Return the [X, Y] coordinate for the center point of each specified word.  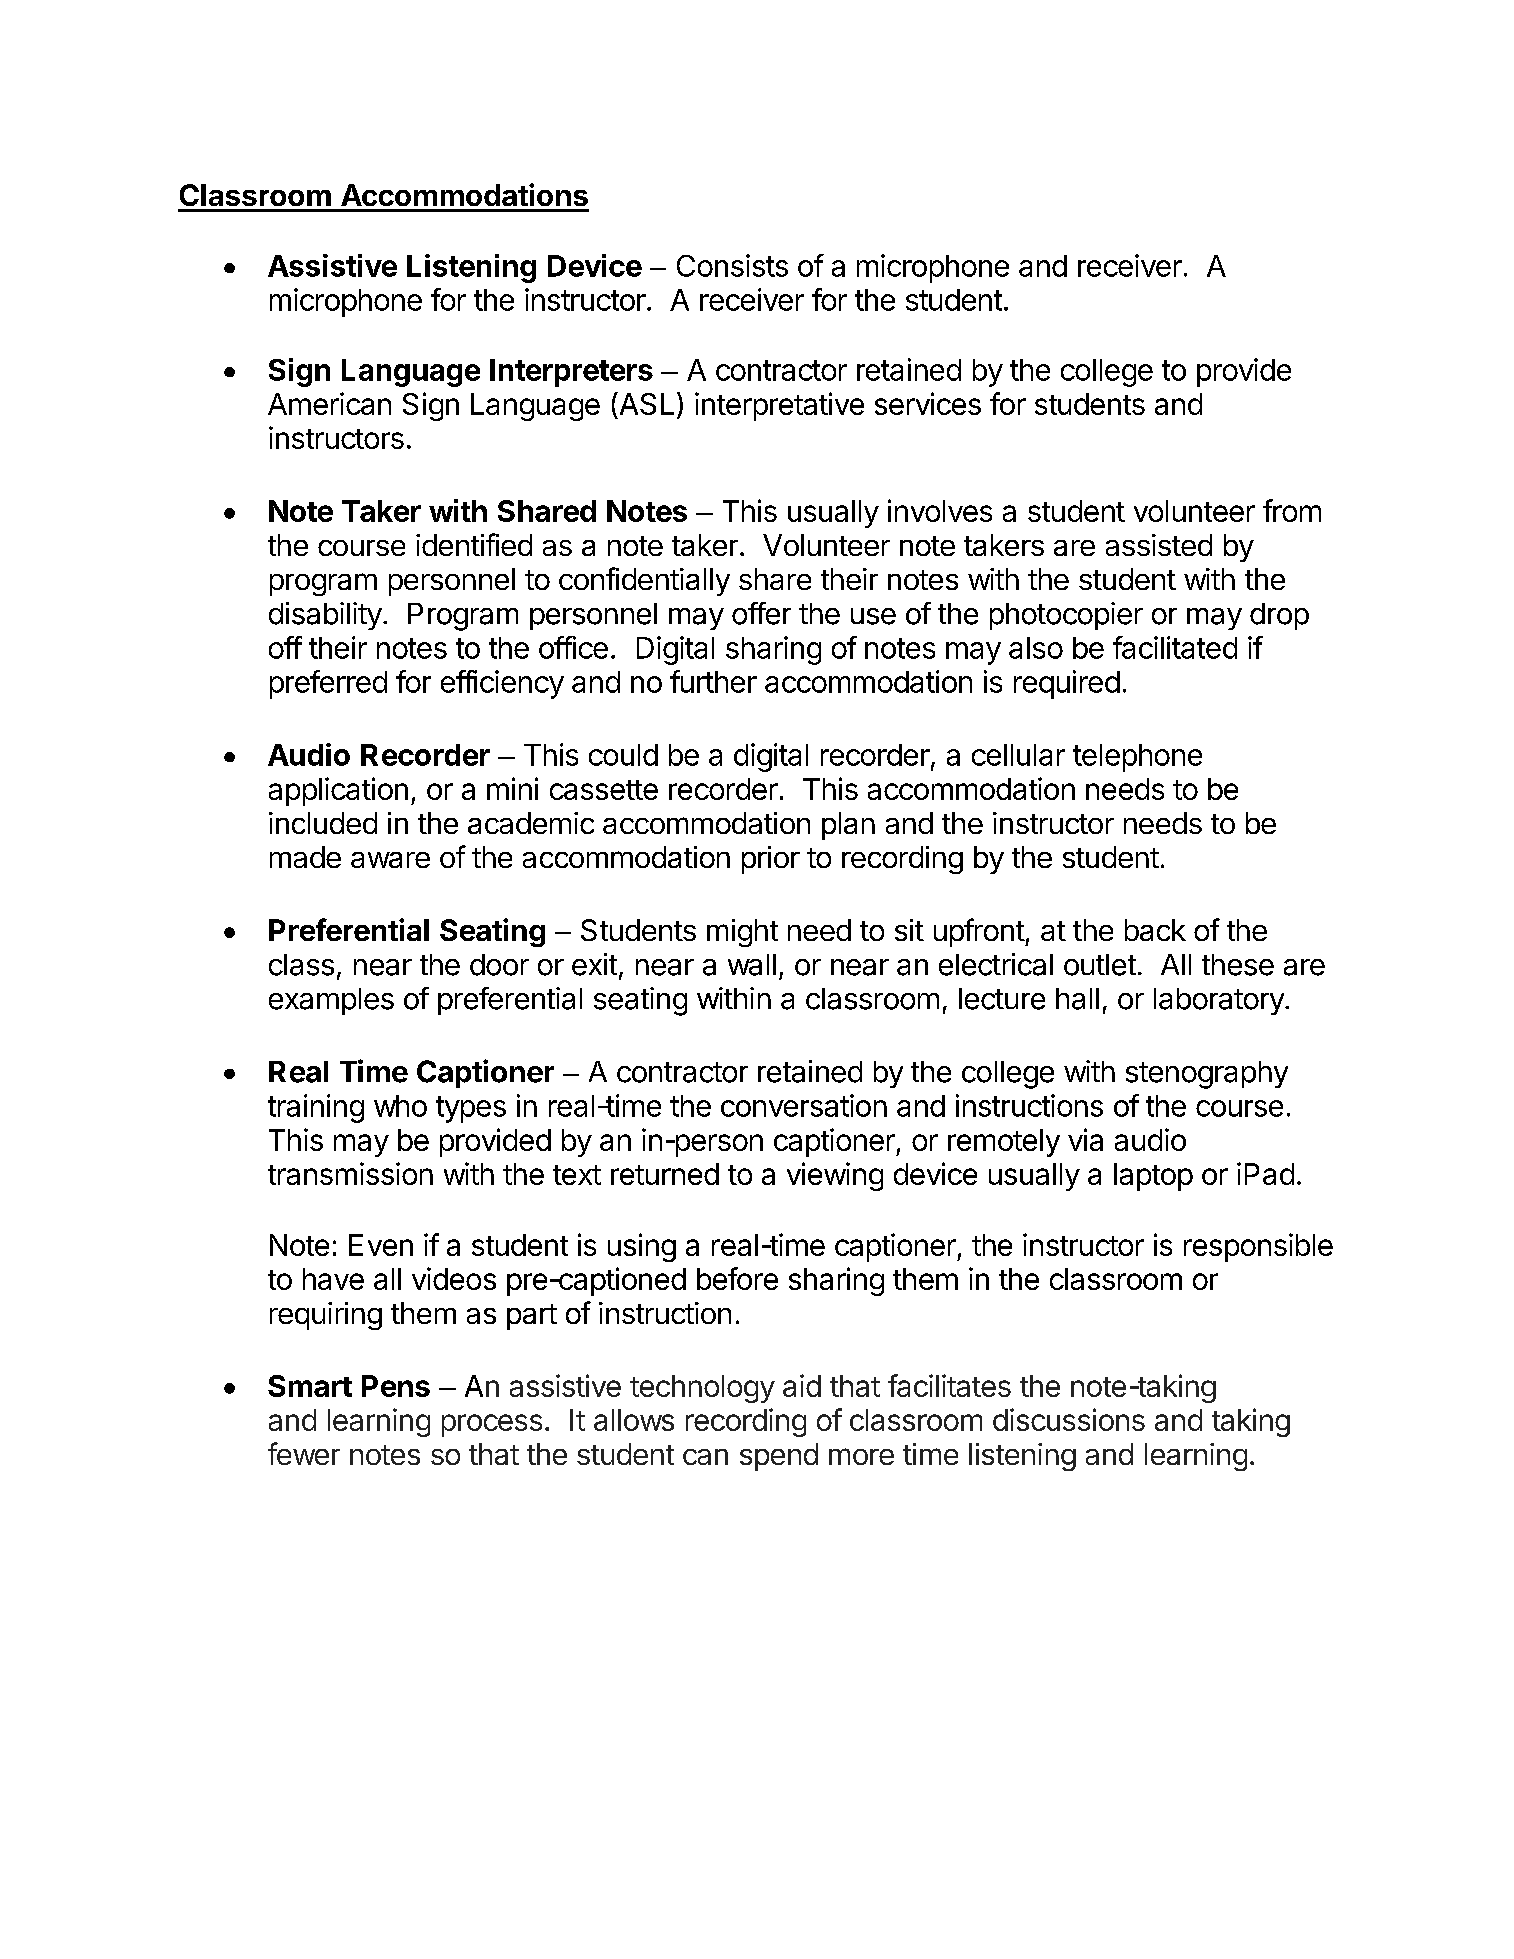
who [400, 1106]
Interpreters [571, 373]
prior [771, 860]
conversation [804, 1105]
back [1155, 930]
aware [390, 860]
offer [761, 613]
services [928, 403]
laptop [1153, 1177]
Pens [396, 1386]
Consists [732, 265]
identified [474, 544]
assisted [1159, 545]
